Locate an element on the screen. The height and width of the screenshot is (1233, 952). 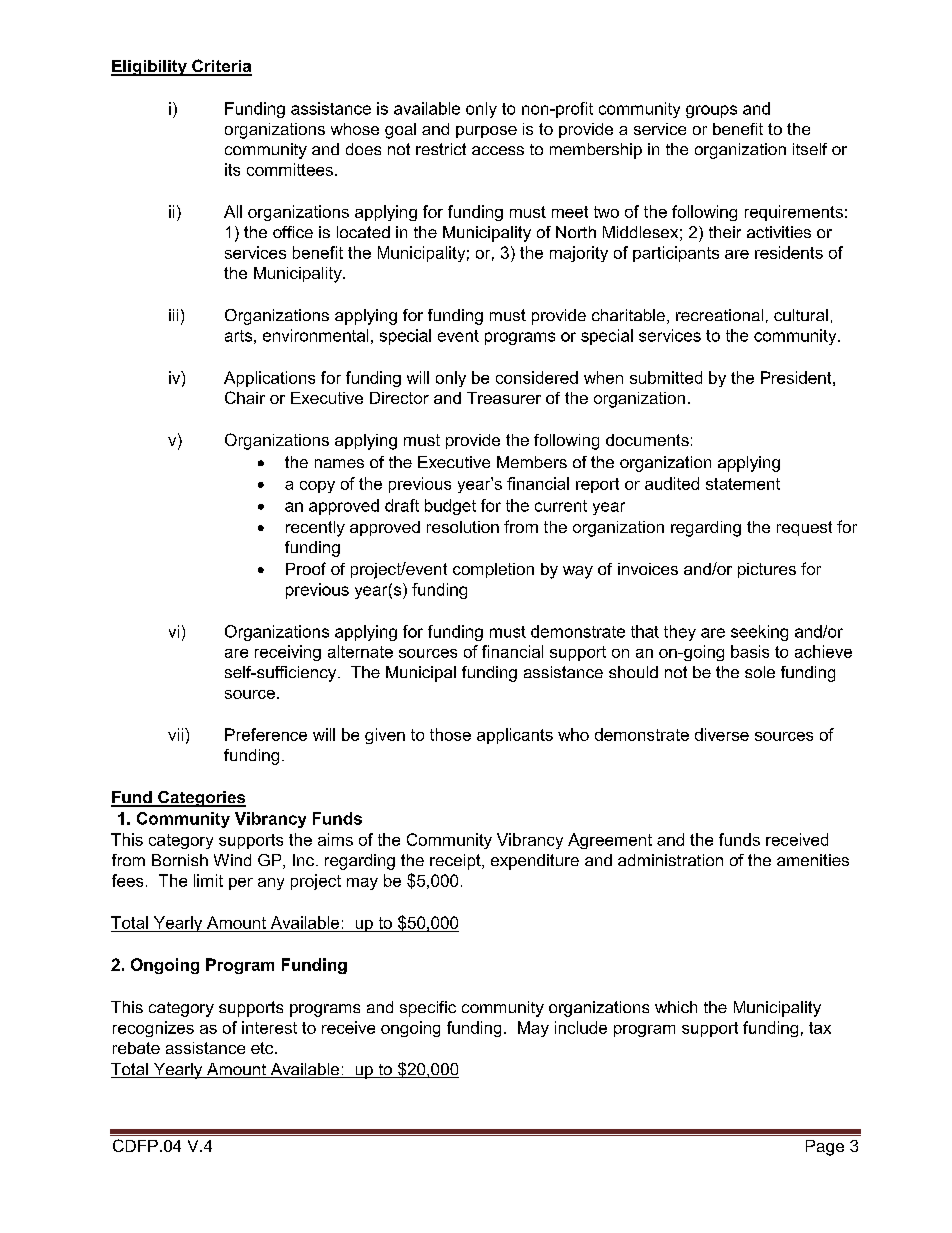
receiving is located at coordinates (288, 653).
